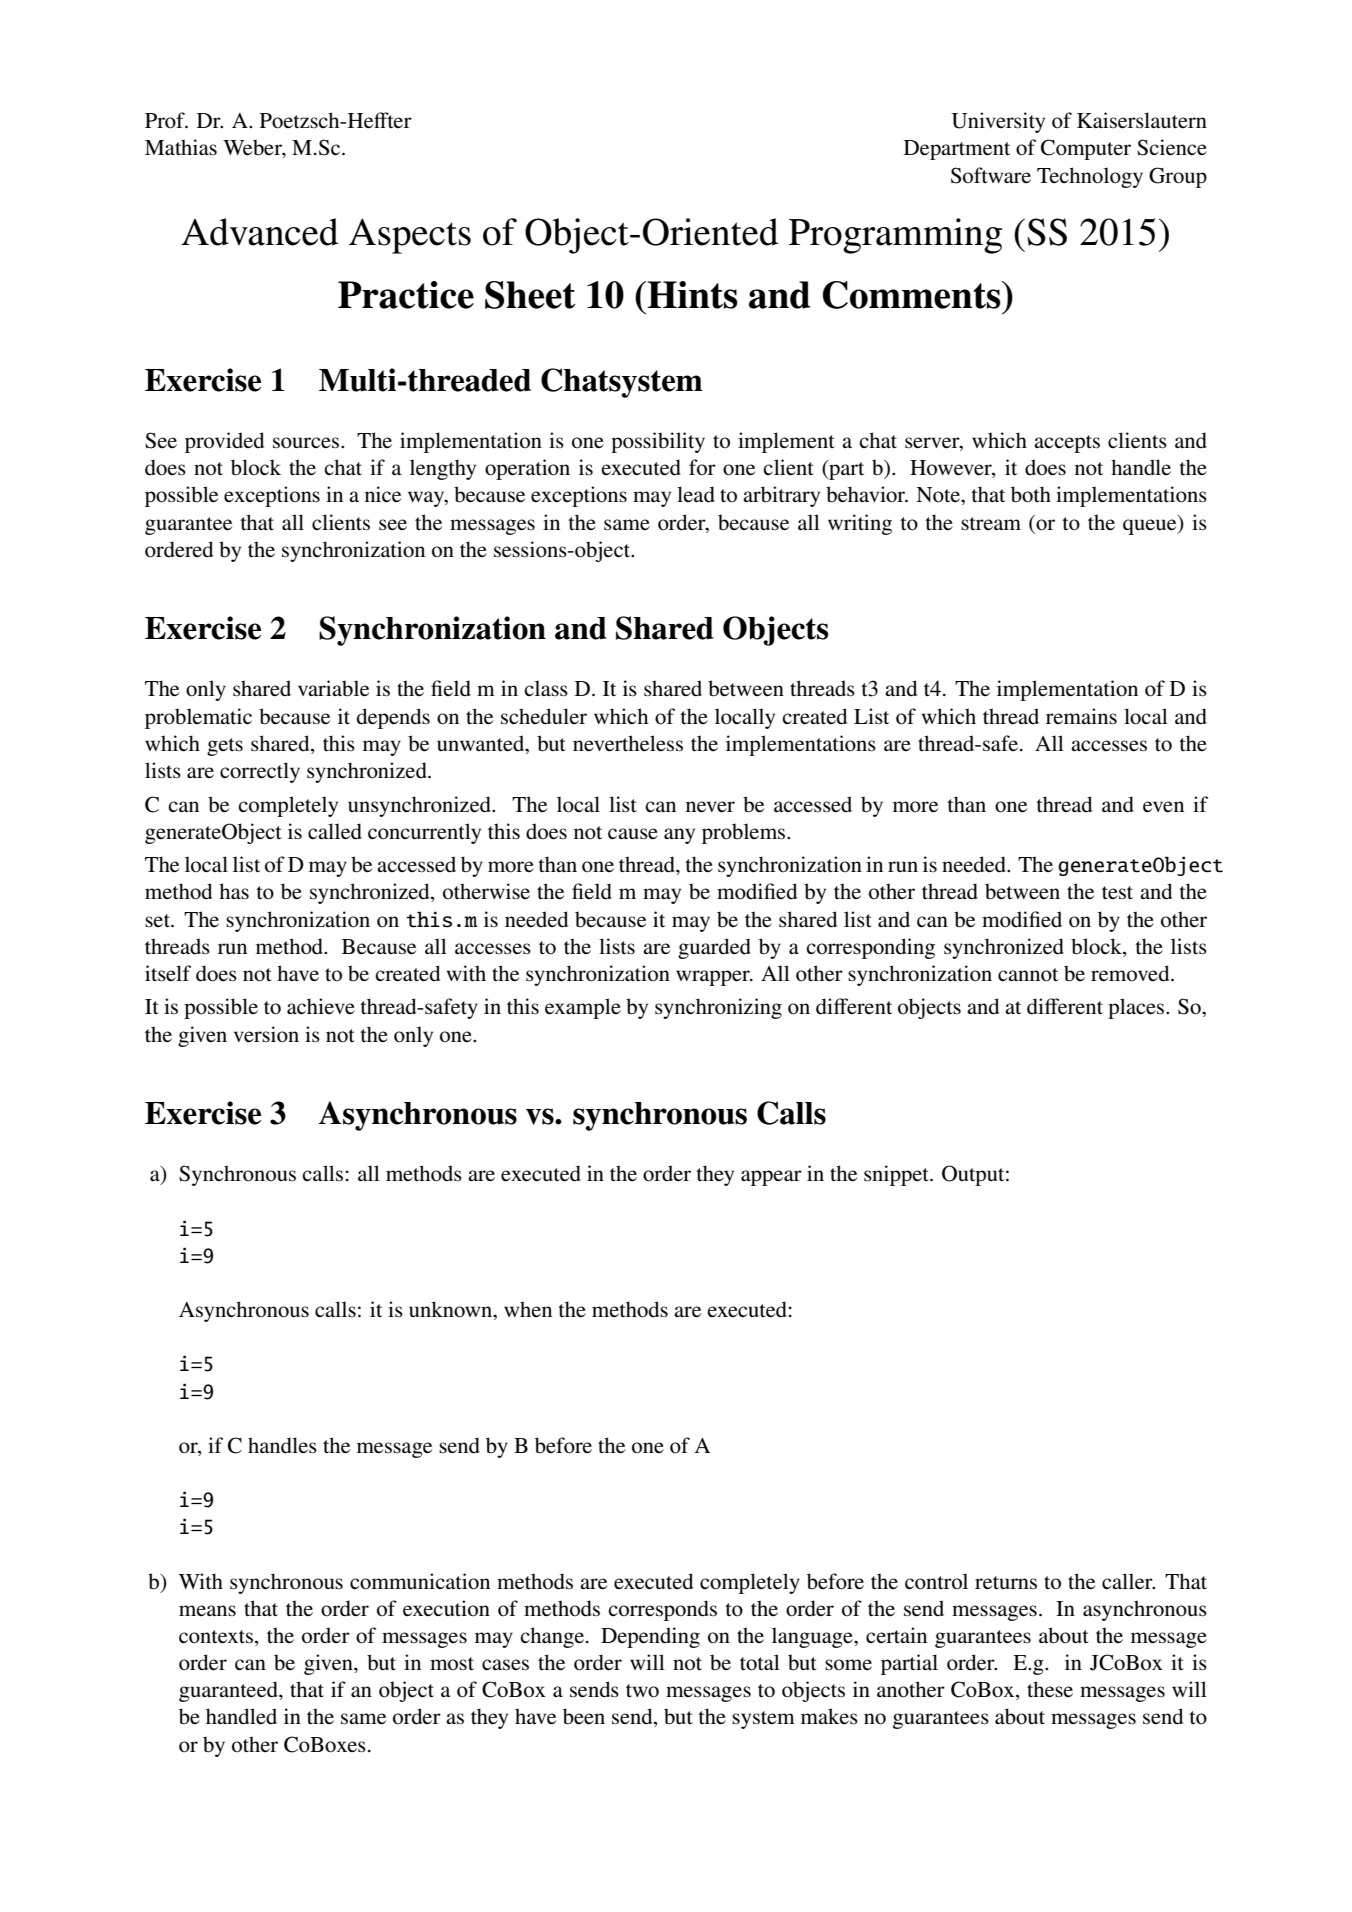 Image resolution: width=1352 pixels, height=1912 pixels. What do you see at coordinates (259, 232) in the image?
I see `Advanced` at bounding box center [259, 232].
